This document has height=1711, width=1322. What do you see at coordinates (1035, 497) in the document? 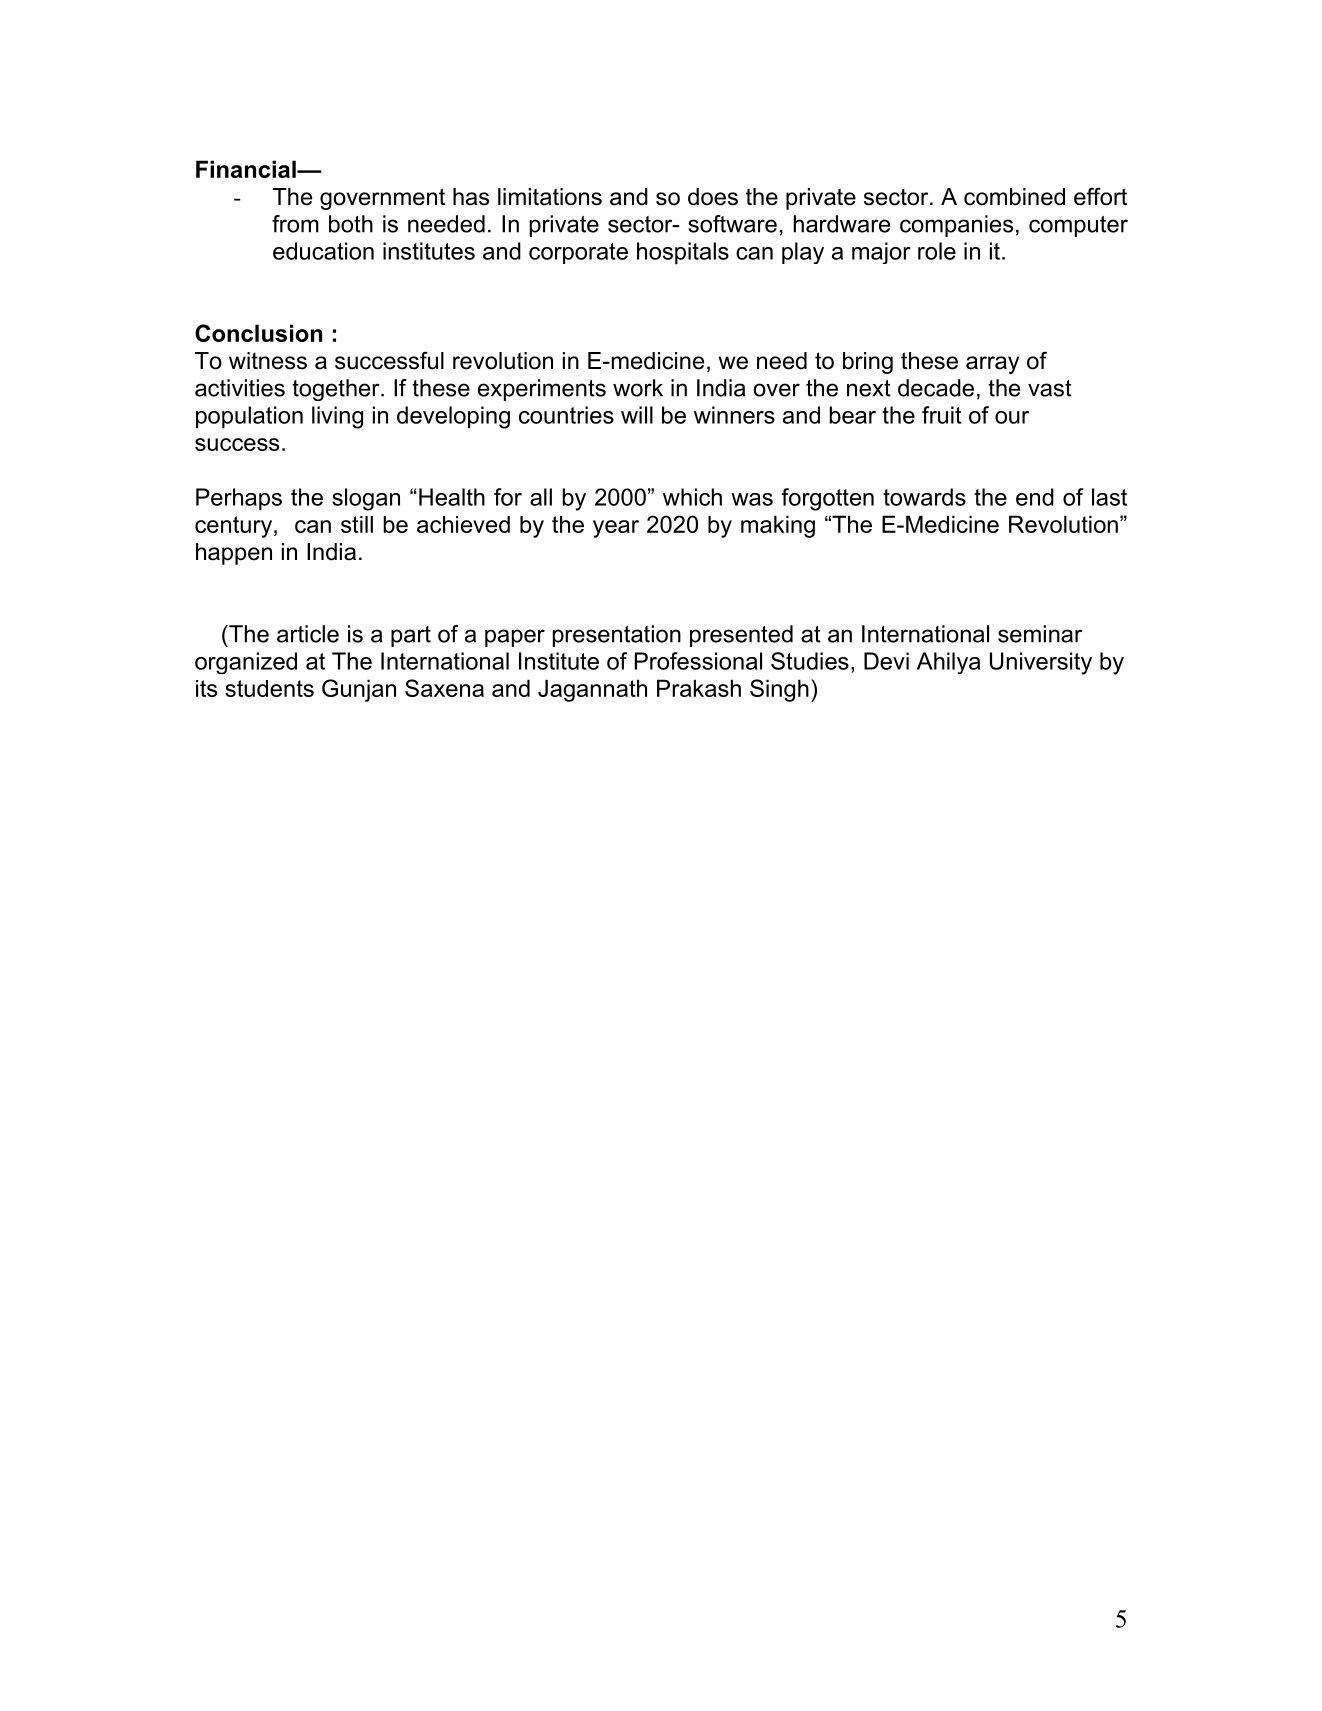
I see `end` at bounding box center [1035, 497].
